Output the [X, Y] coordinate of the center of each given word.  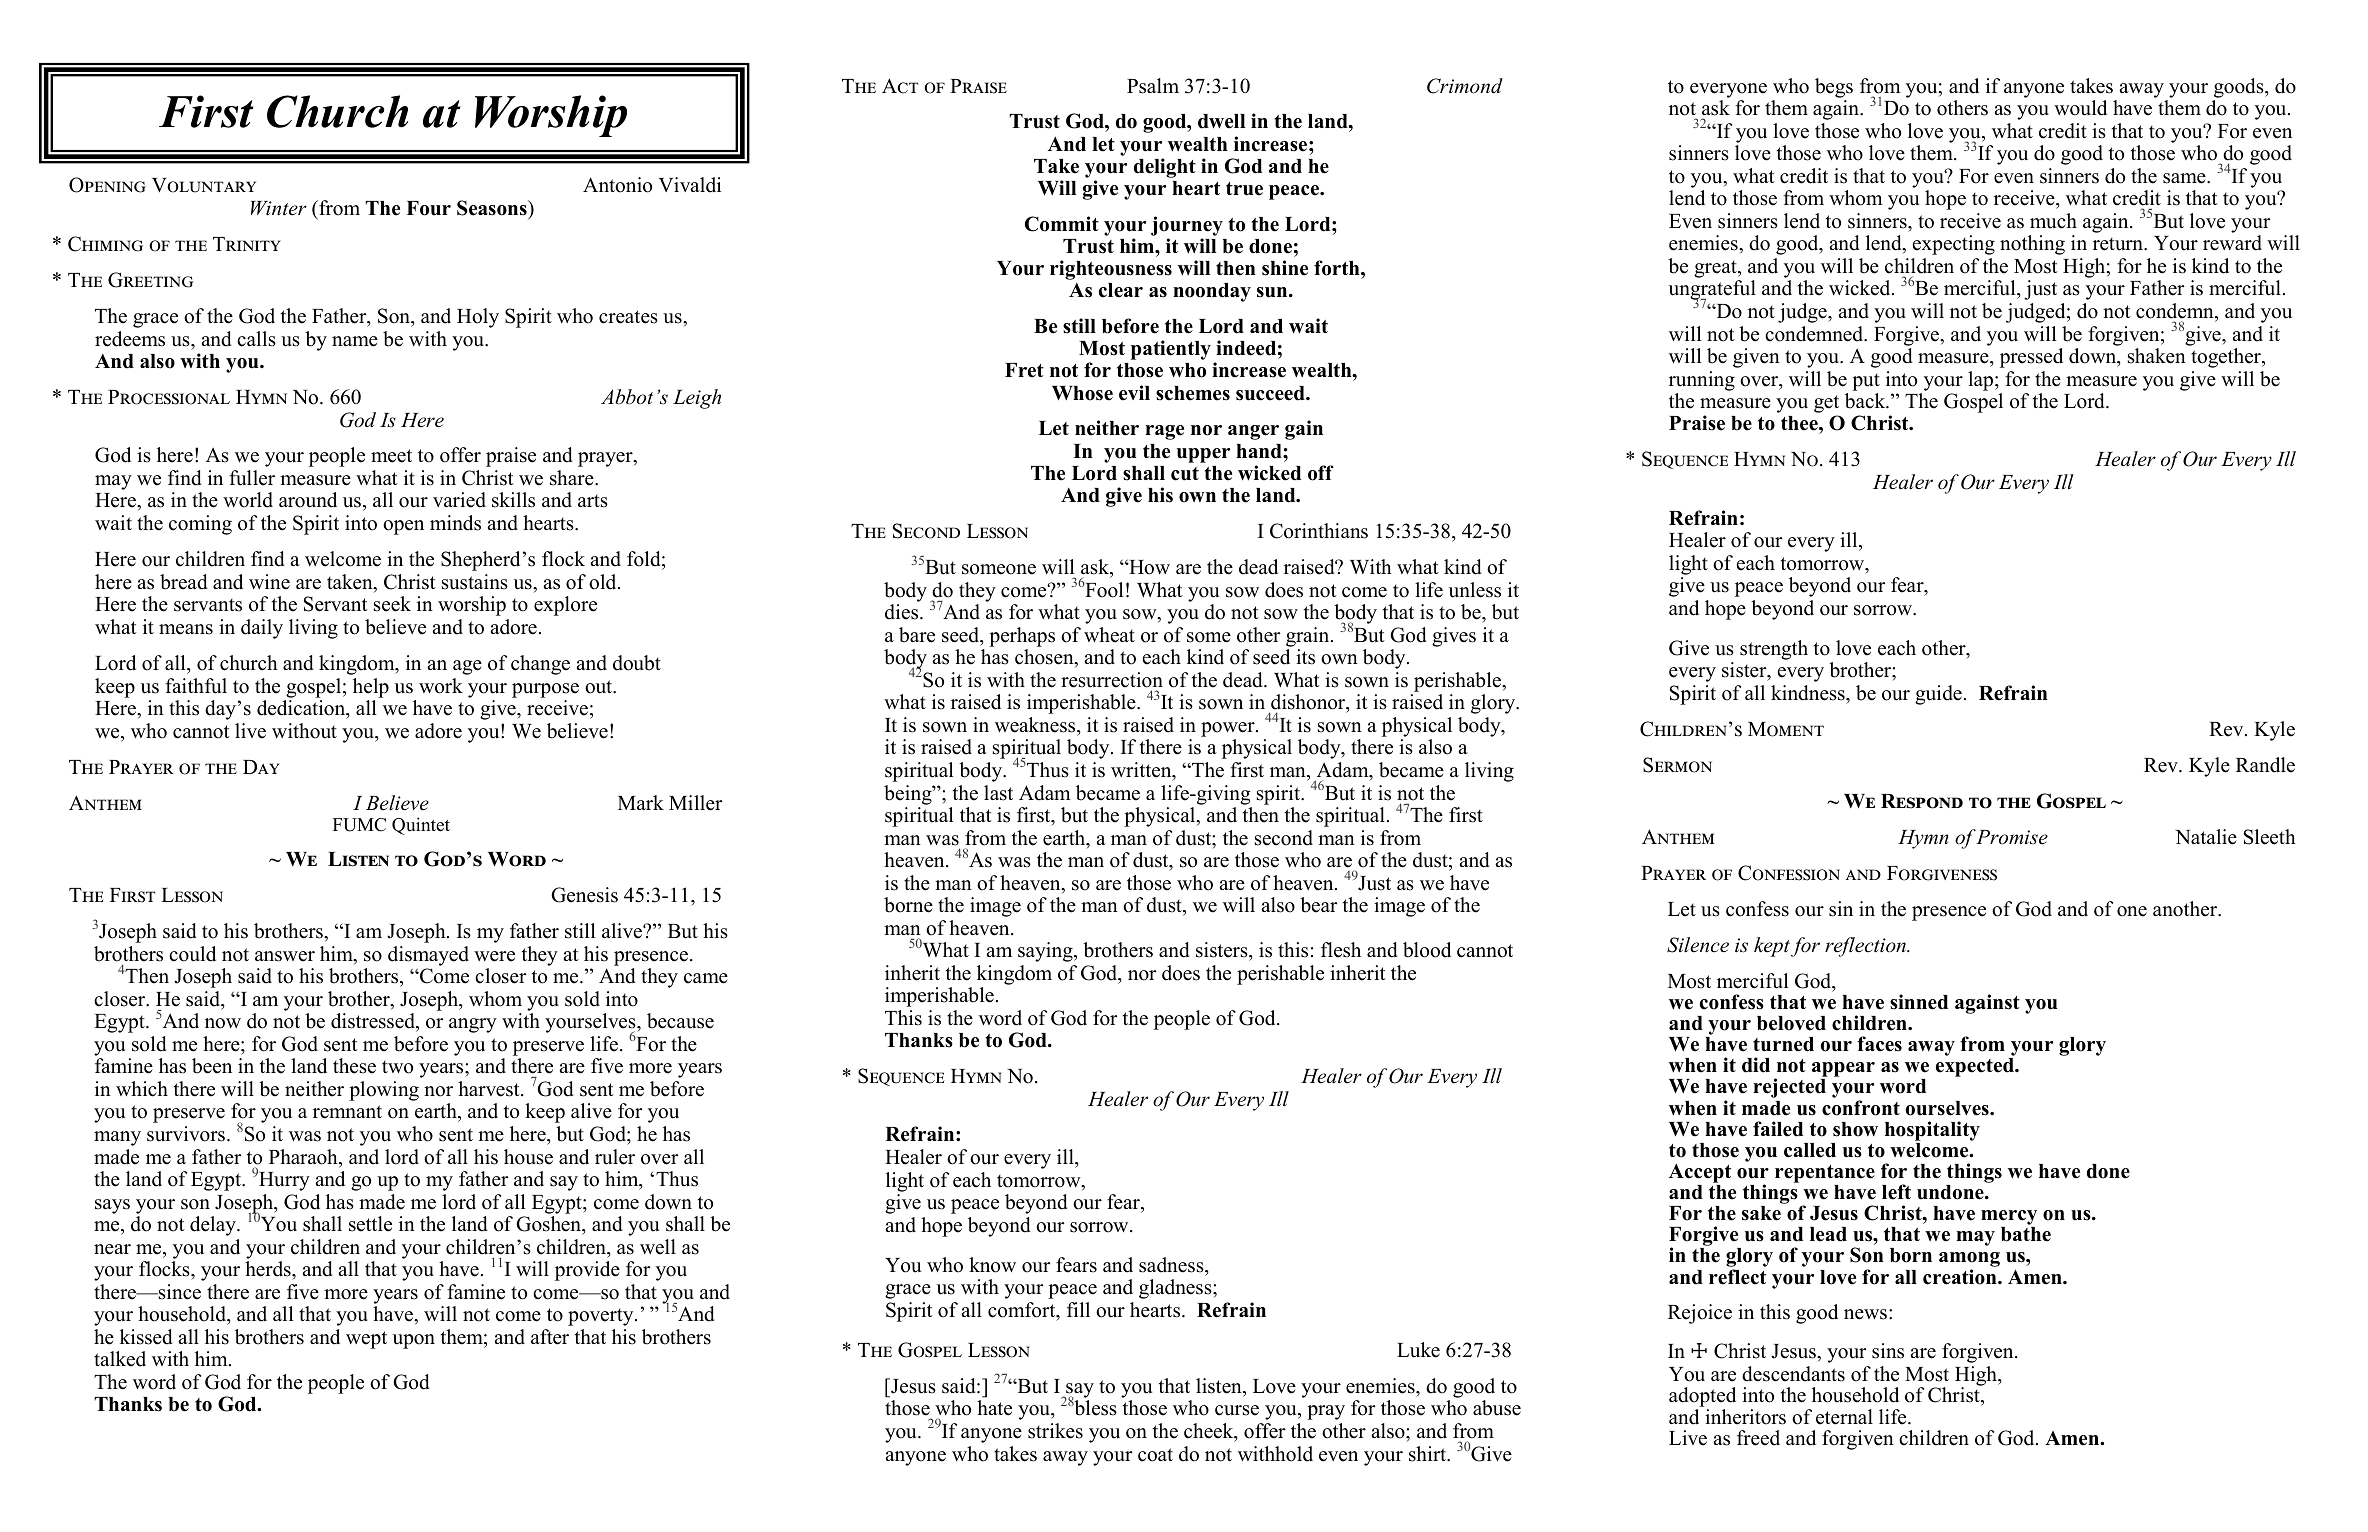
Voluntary [204, 185]
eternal [1844, 1417]
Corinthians [1319, 531]
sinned [1919, 1002]
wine [269, 582]
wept [366, 1340]
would [2080, 108]
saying [1046, 952]
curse [1237, 1410]
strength [1774, 650]
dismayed [428, 956]
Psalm [1153, 86]
